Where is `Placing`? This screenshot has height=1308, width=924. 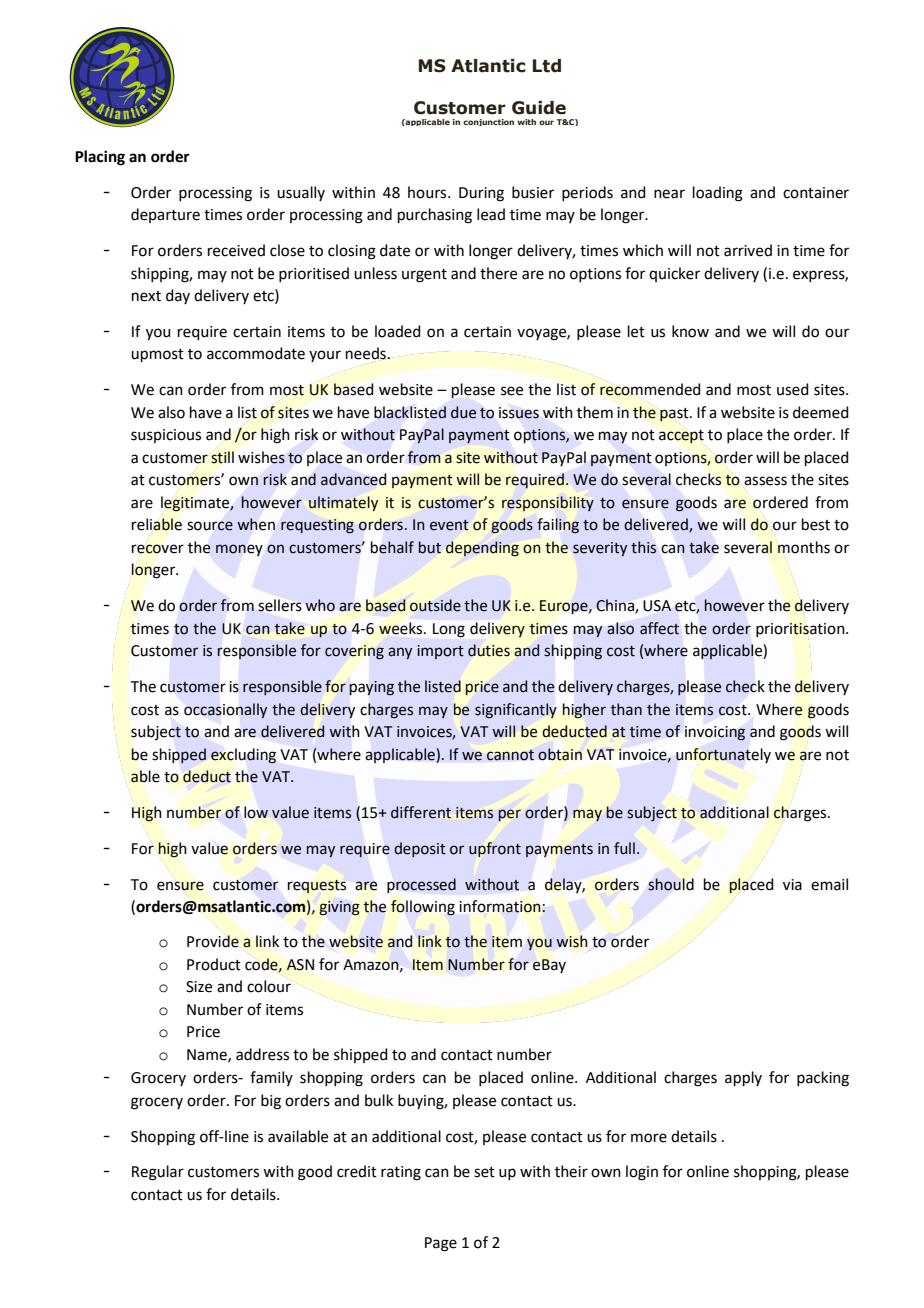 Placing is located at coordinates (100, 158).
